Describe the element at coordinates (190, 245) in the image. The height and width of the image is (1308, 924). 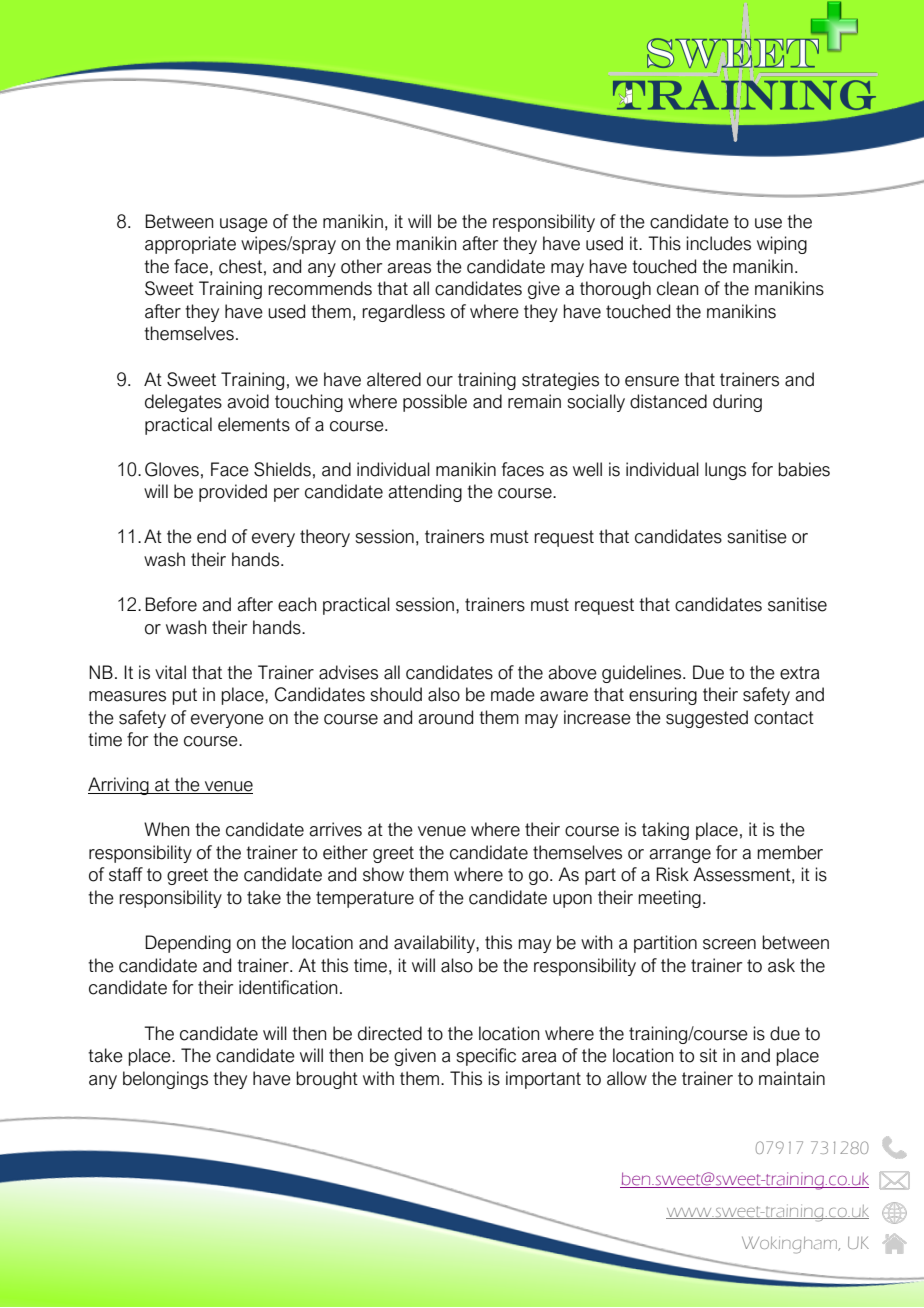
I see `appropriate` at that location.
